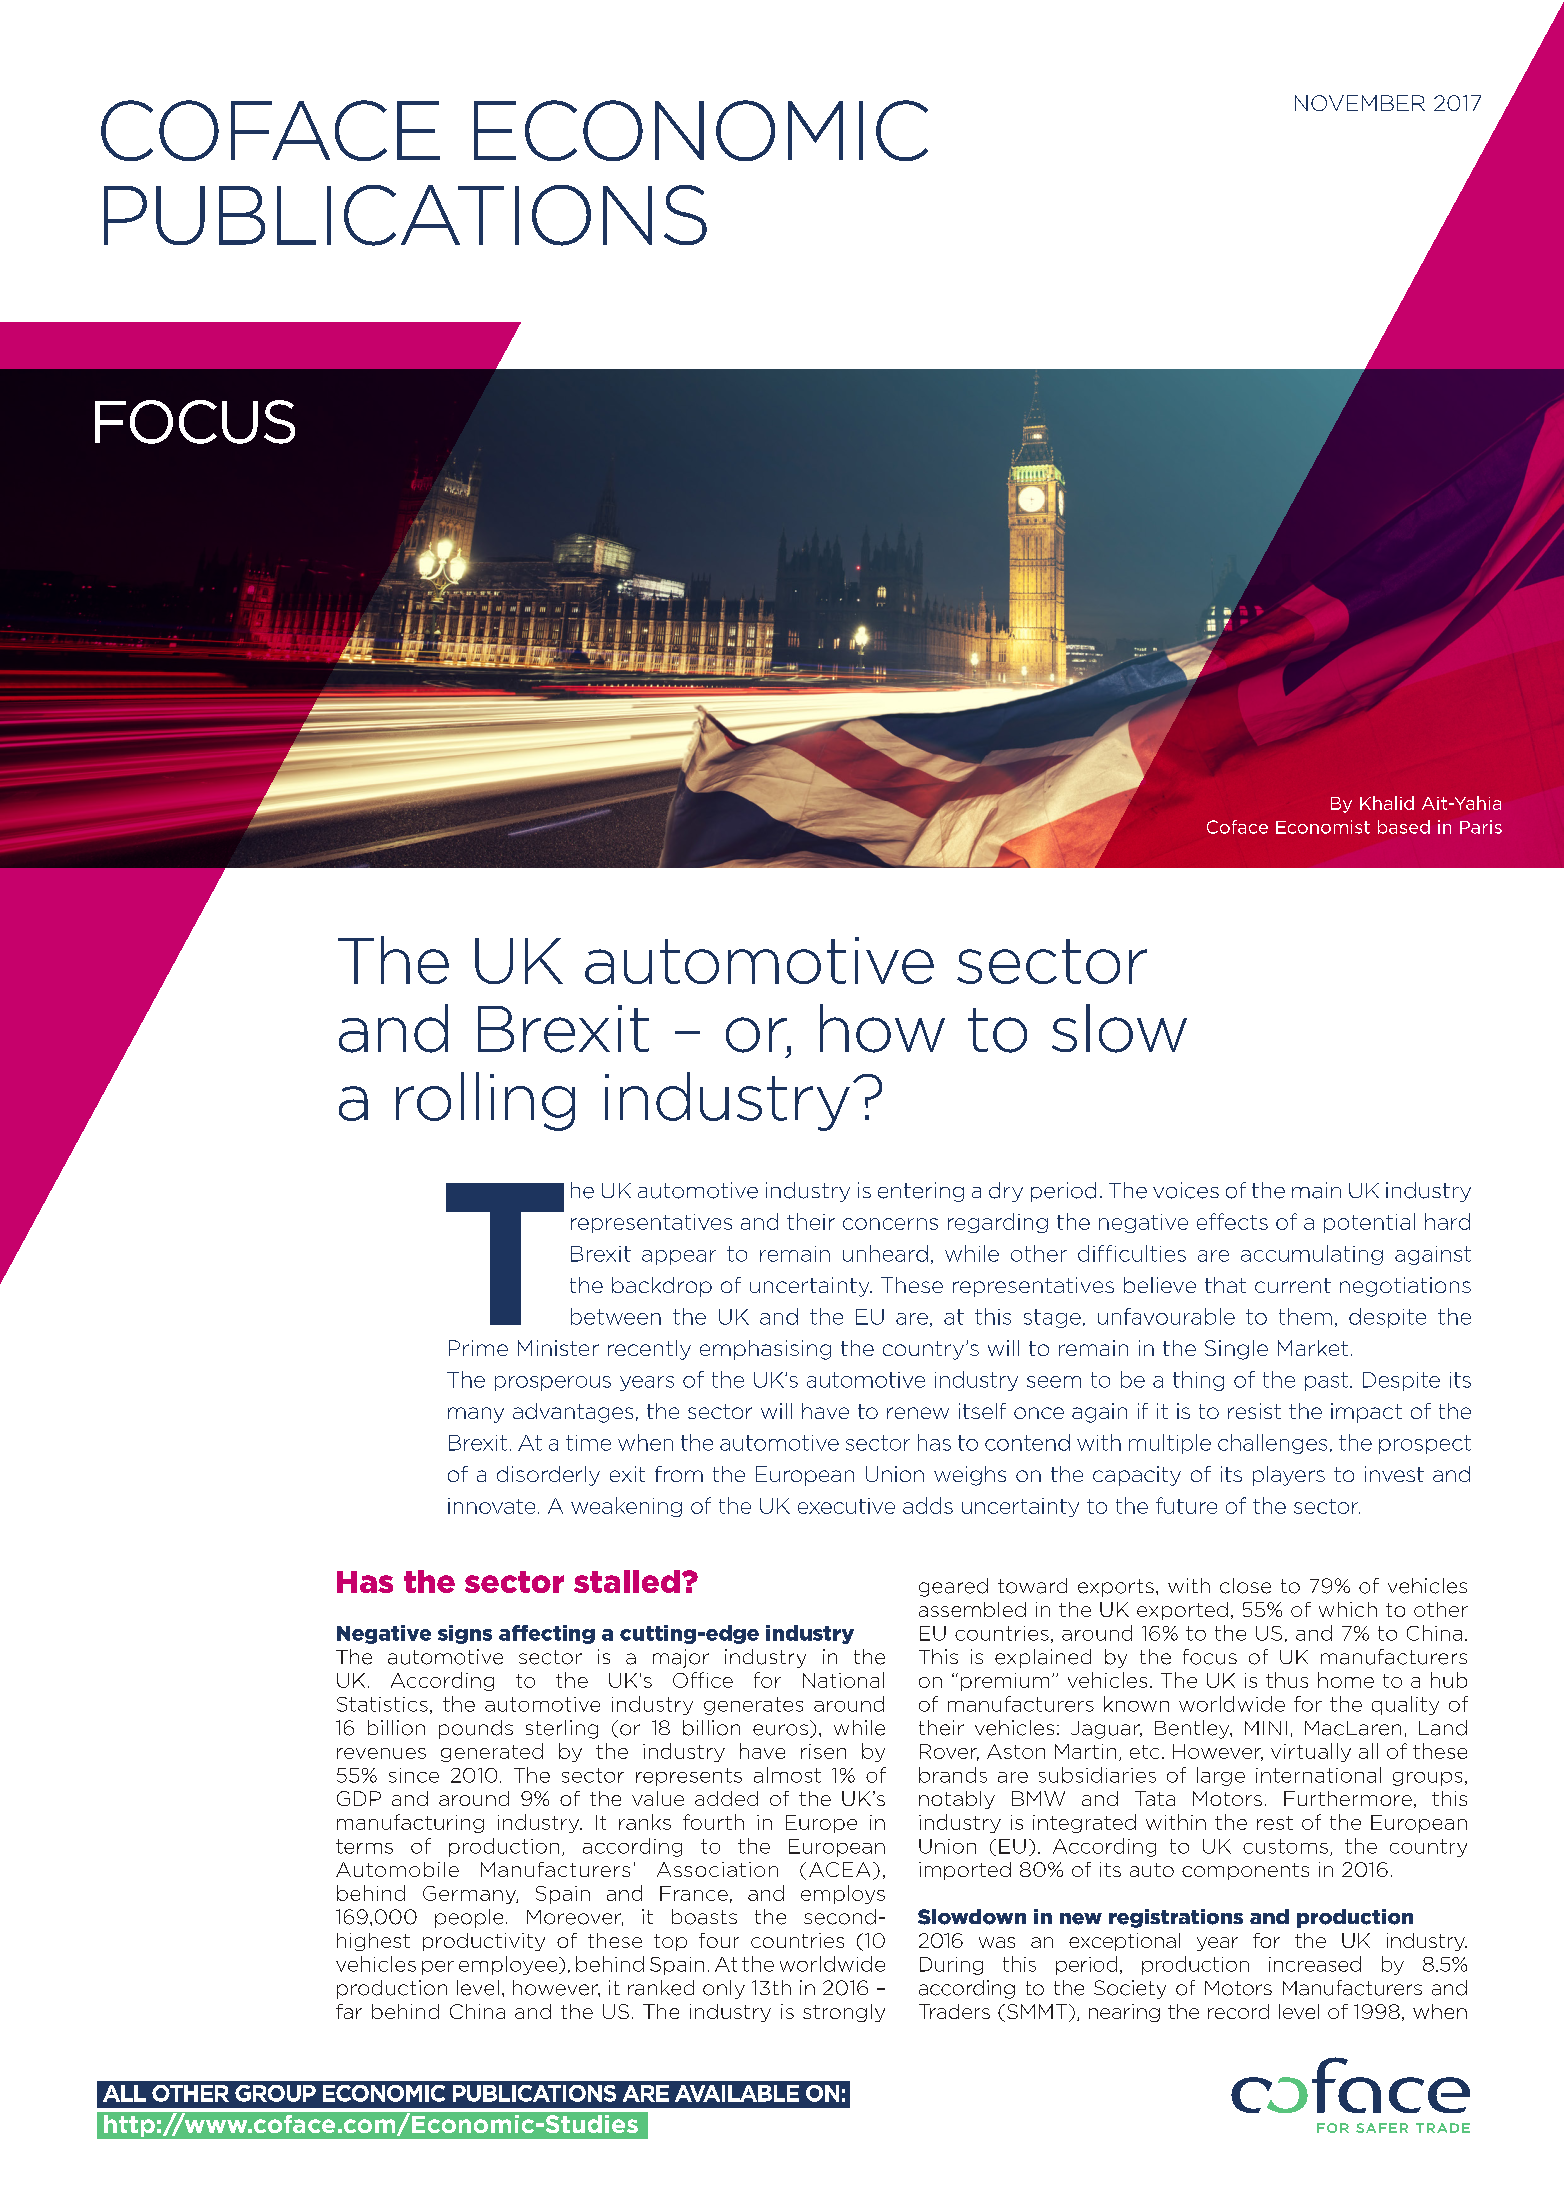  I want to click on employee, so click(509, 1965).
